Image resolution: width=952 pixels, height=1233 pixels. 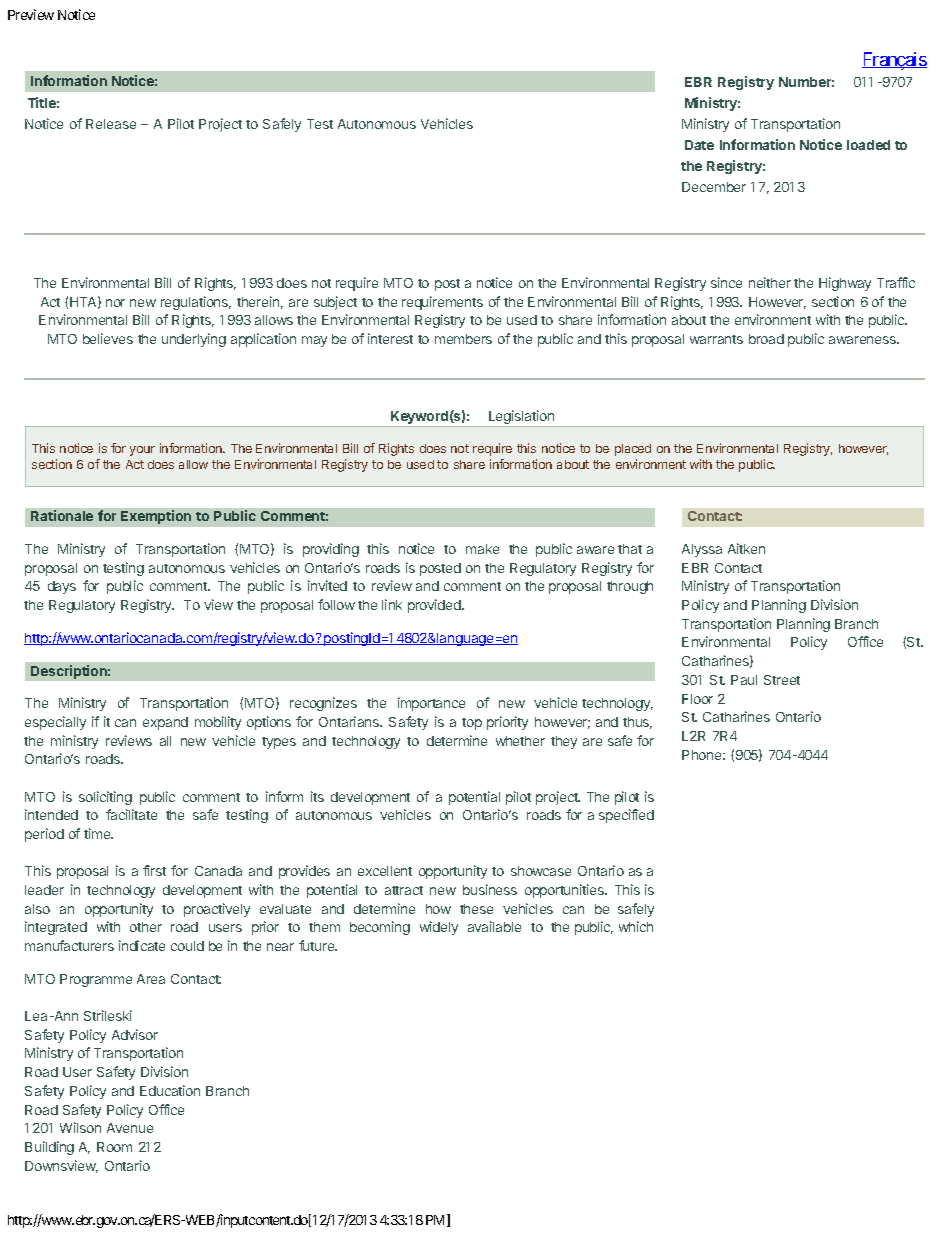 What do you see at coordinates (435, 606) in the page?
I see `provided` at bounding box center [435, 606].
